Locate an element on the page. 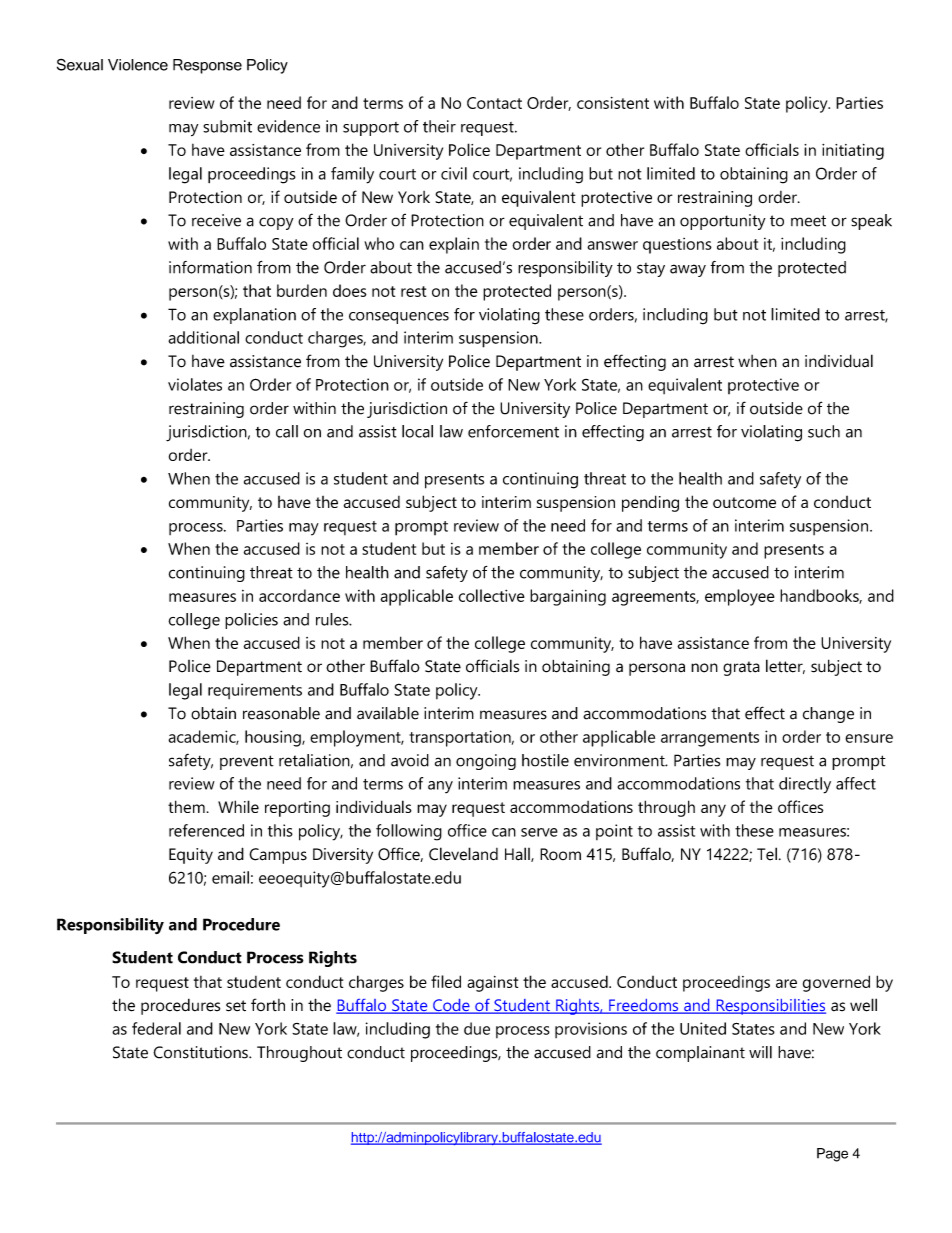 Image resolution: width=952 pixels, height=1233 pixels. Constitutions is located at coordinates (201, 1052).
